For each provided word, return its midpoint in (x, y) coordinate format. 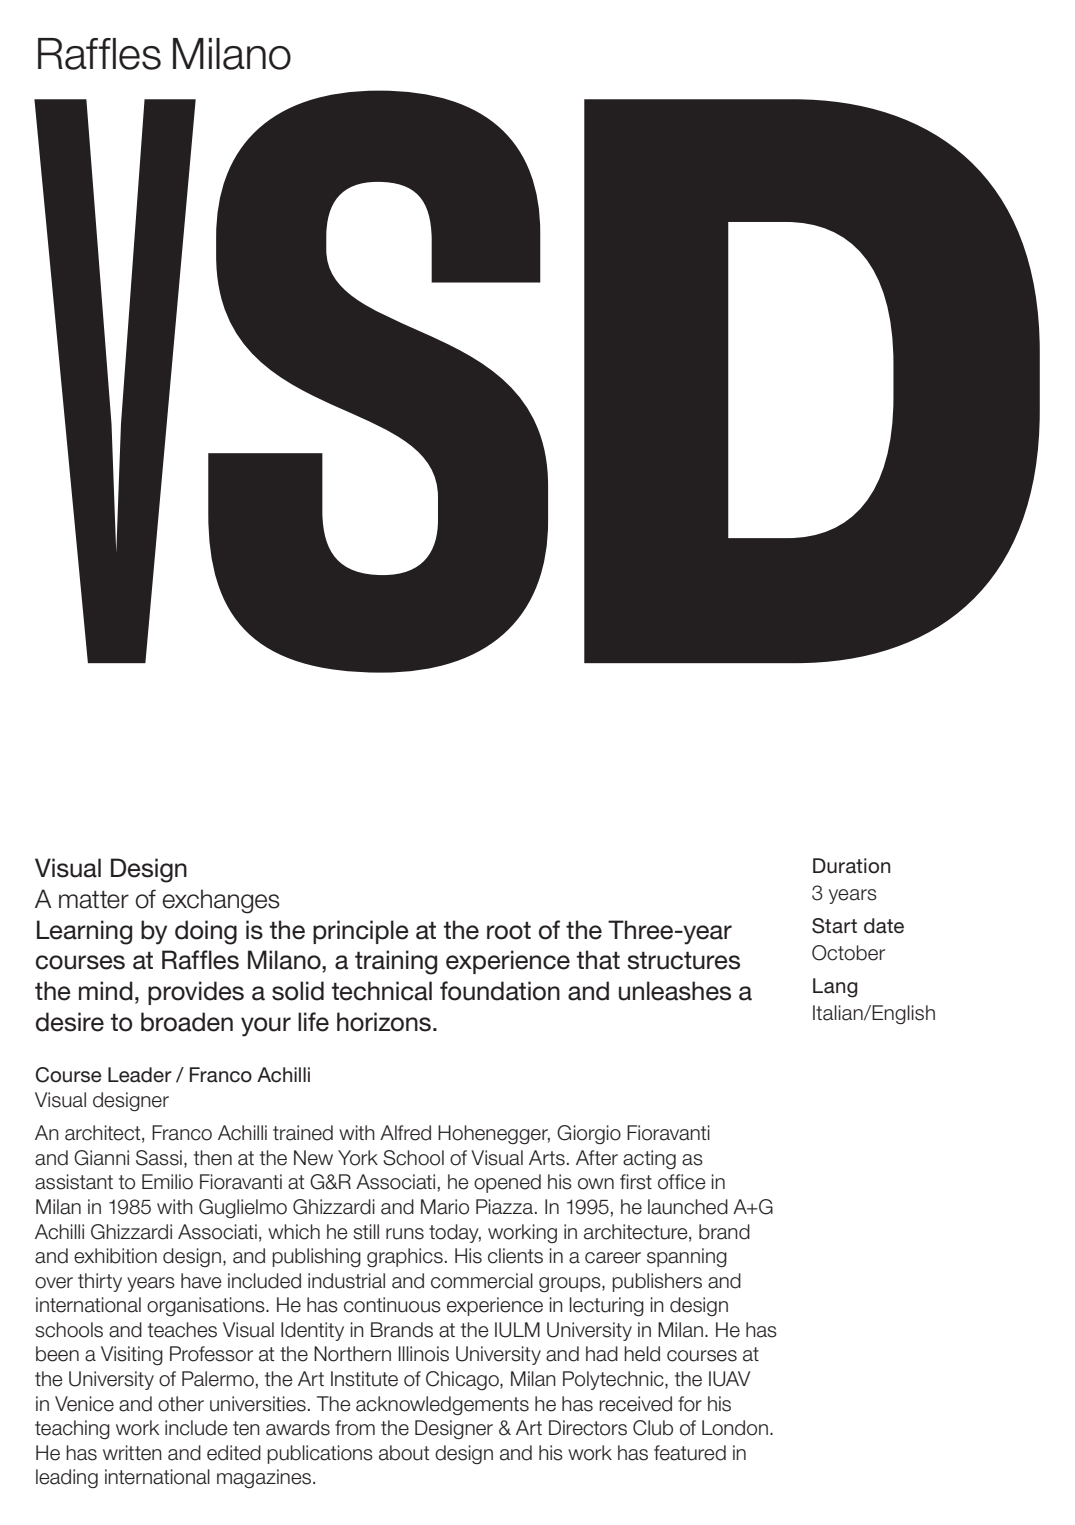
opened (507, 1183)
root (509, 930)
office (682, 1182)
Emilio (167, 1182)
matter (94, 900)
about (404, 1453)
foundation (500, 991)
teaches (182, 1330)
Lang (835, 988)
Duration (851, 866)
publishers (657, 1282)
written (132, 1453)
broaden (187, 1022)
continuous (392, 1305)
